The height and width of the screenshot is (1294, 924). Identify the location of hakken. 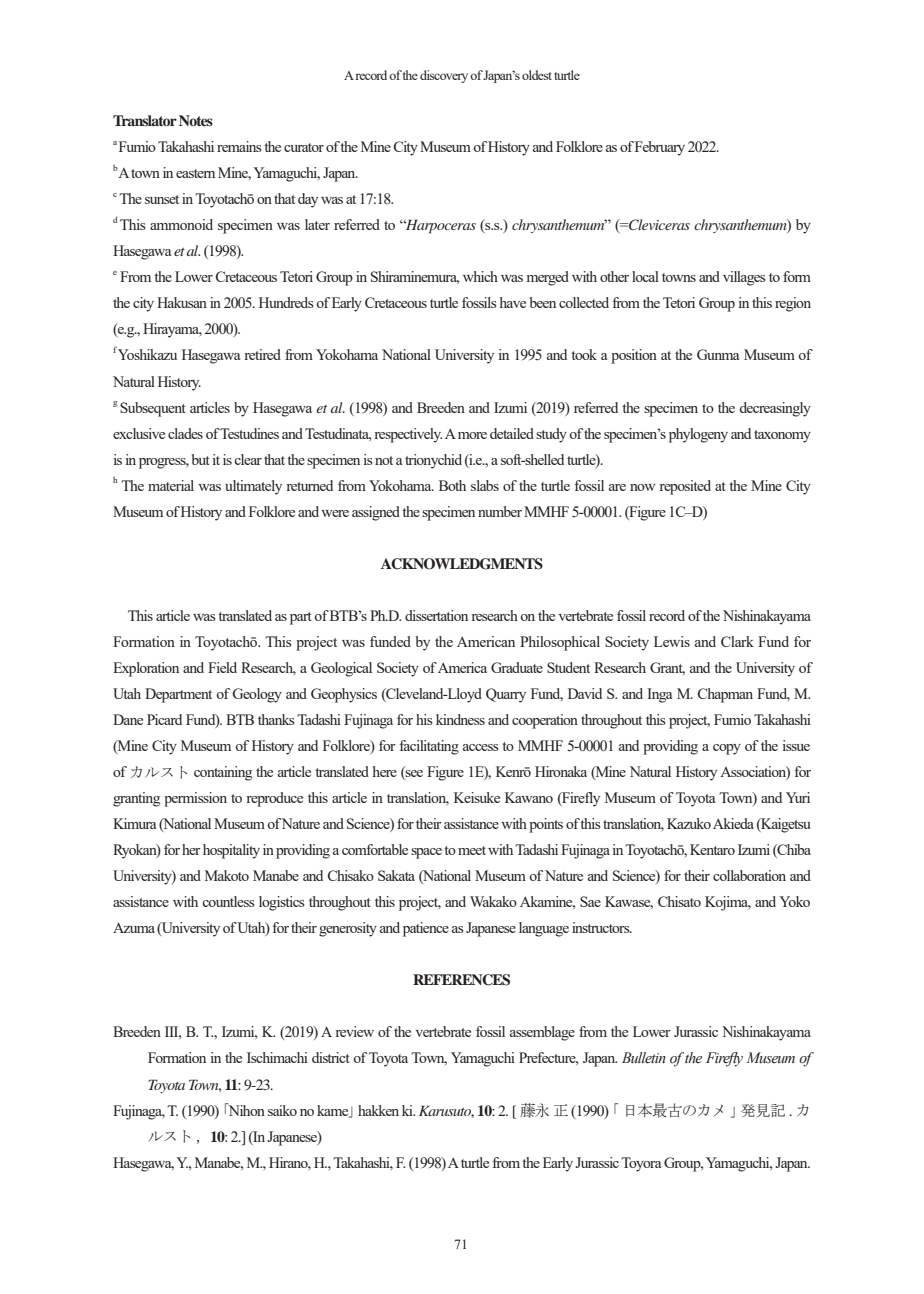
(378, 1110).
